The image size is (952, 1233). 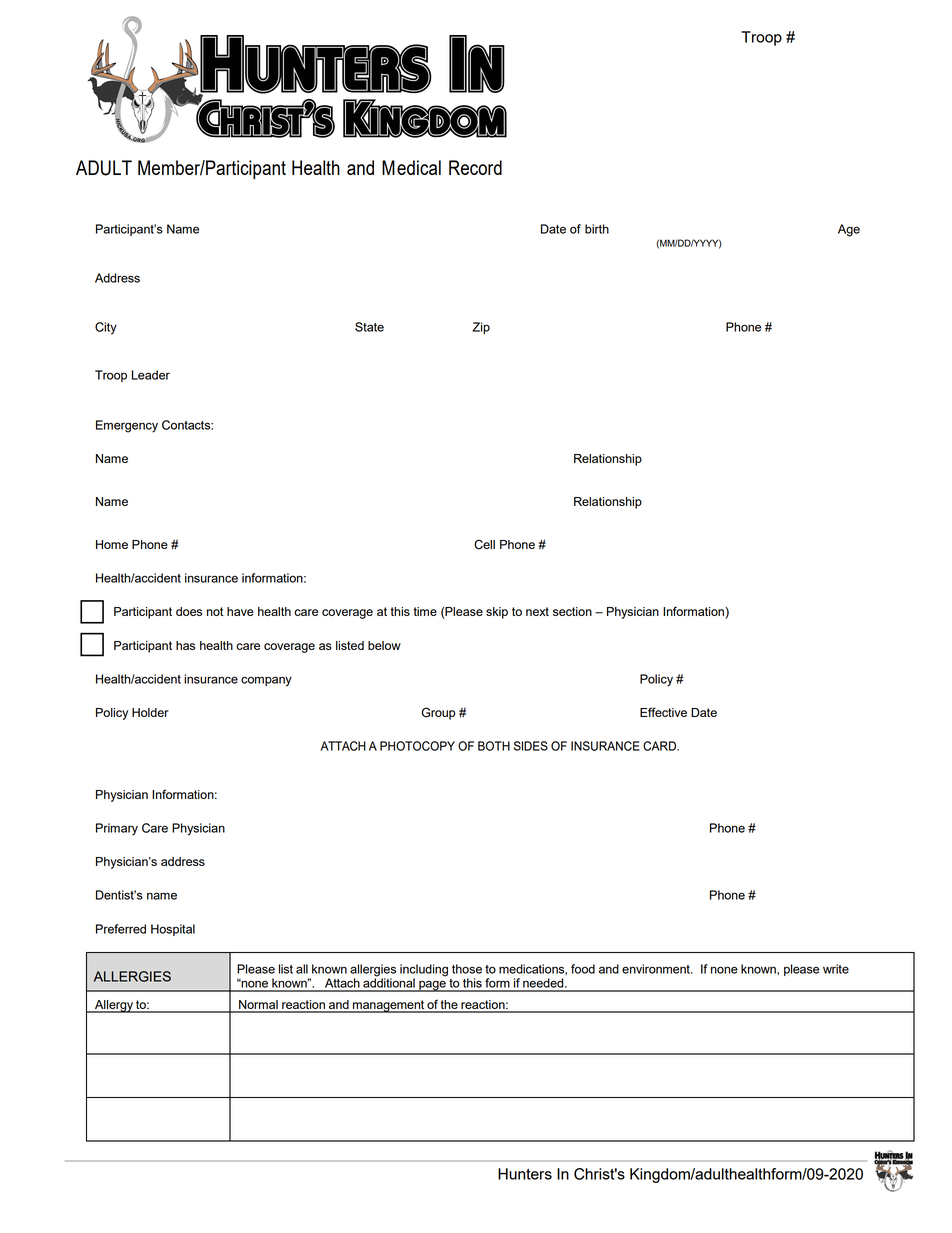 I want to click on Record, so click(x=475, y=167).
